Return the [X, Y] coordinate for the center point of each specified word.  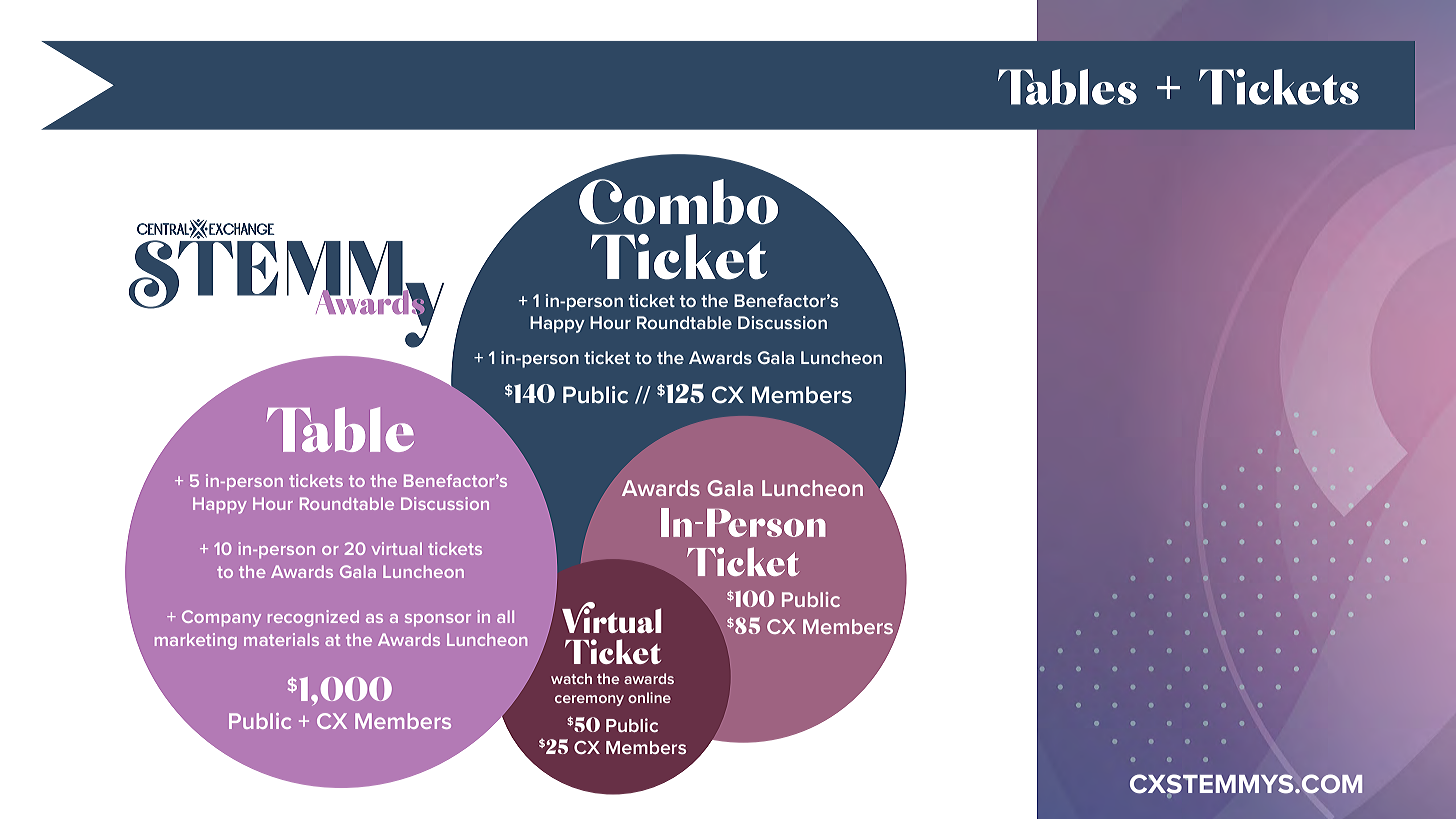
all [505, 616]
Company [221, 618]
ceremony [589, 700]
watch [571, 678]
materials [281, 639]
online [649, 697]
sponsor [438, 620]
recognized [313, 618]
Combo [679, 200]
